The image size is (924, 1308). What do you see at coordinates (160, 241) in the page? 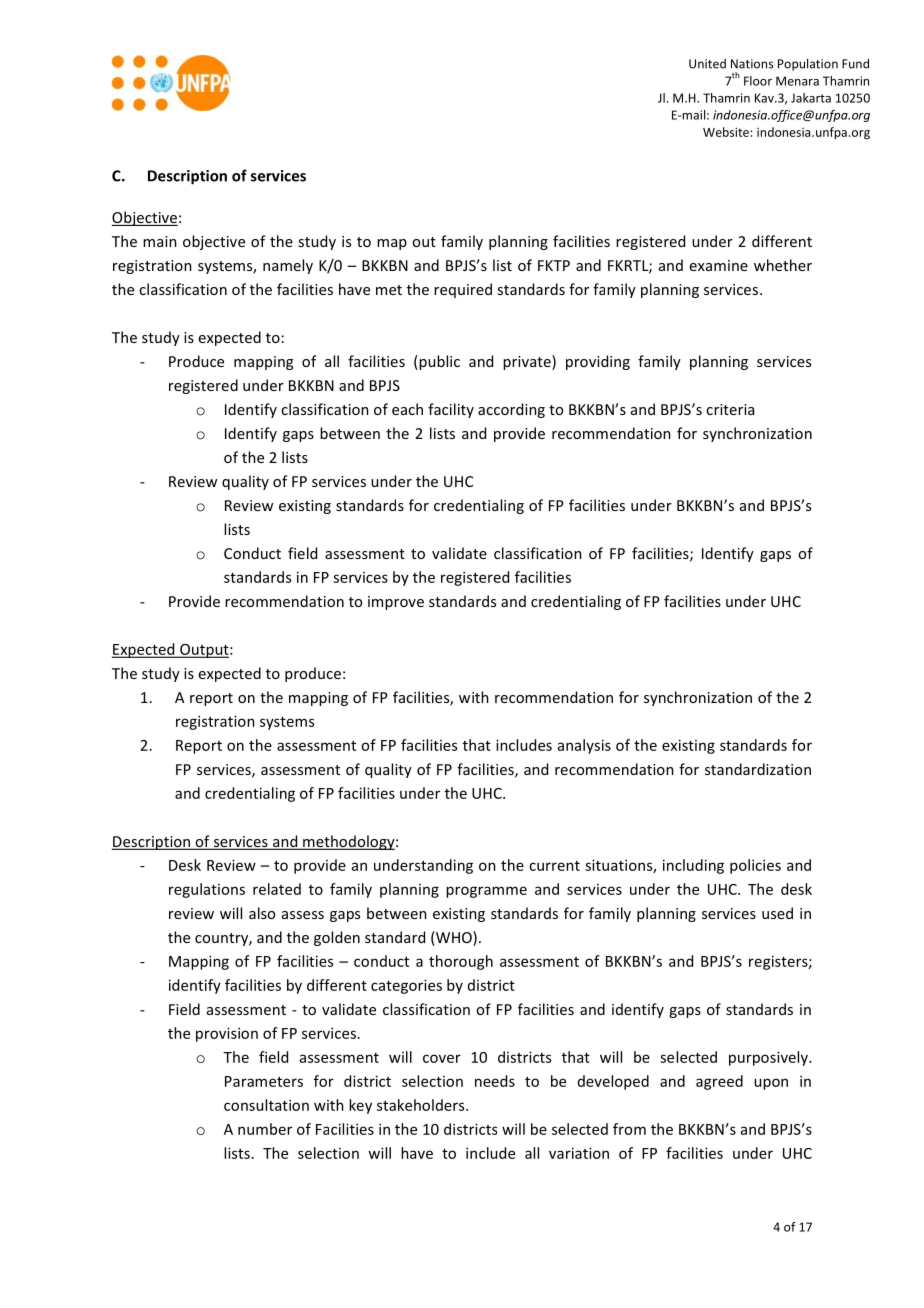
I see `main` at bounding box center [160, 241].
